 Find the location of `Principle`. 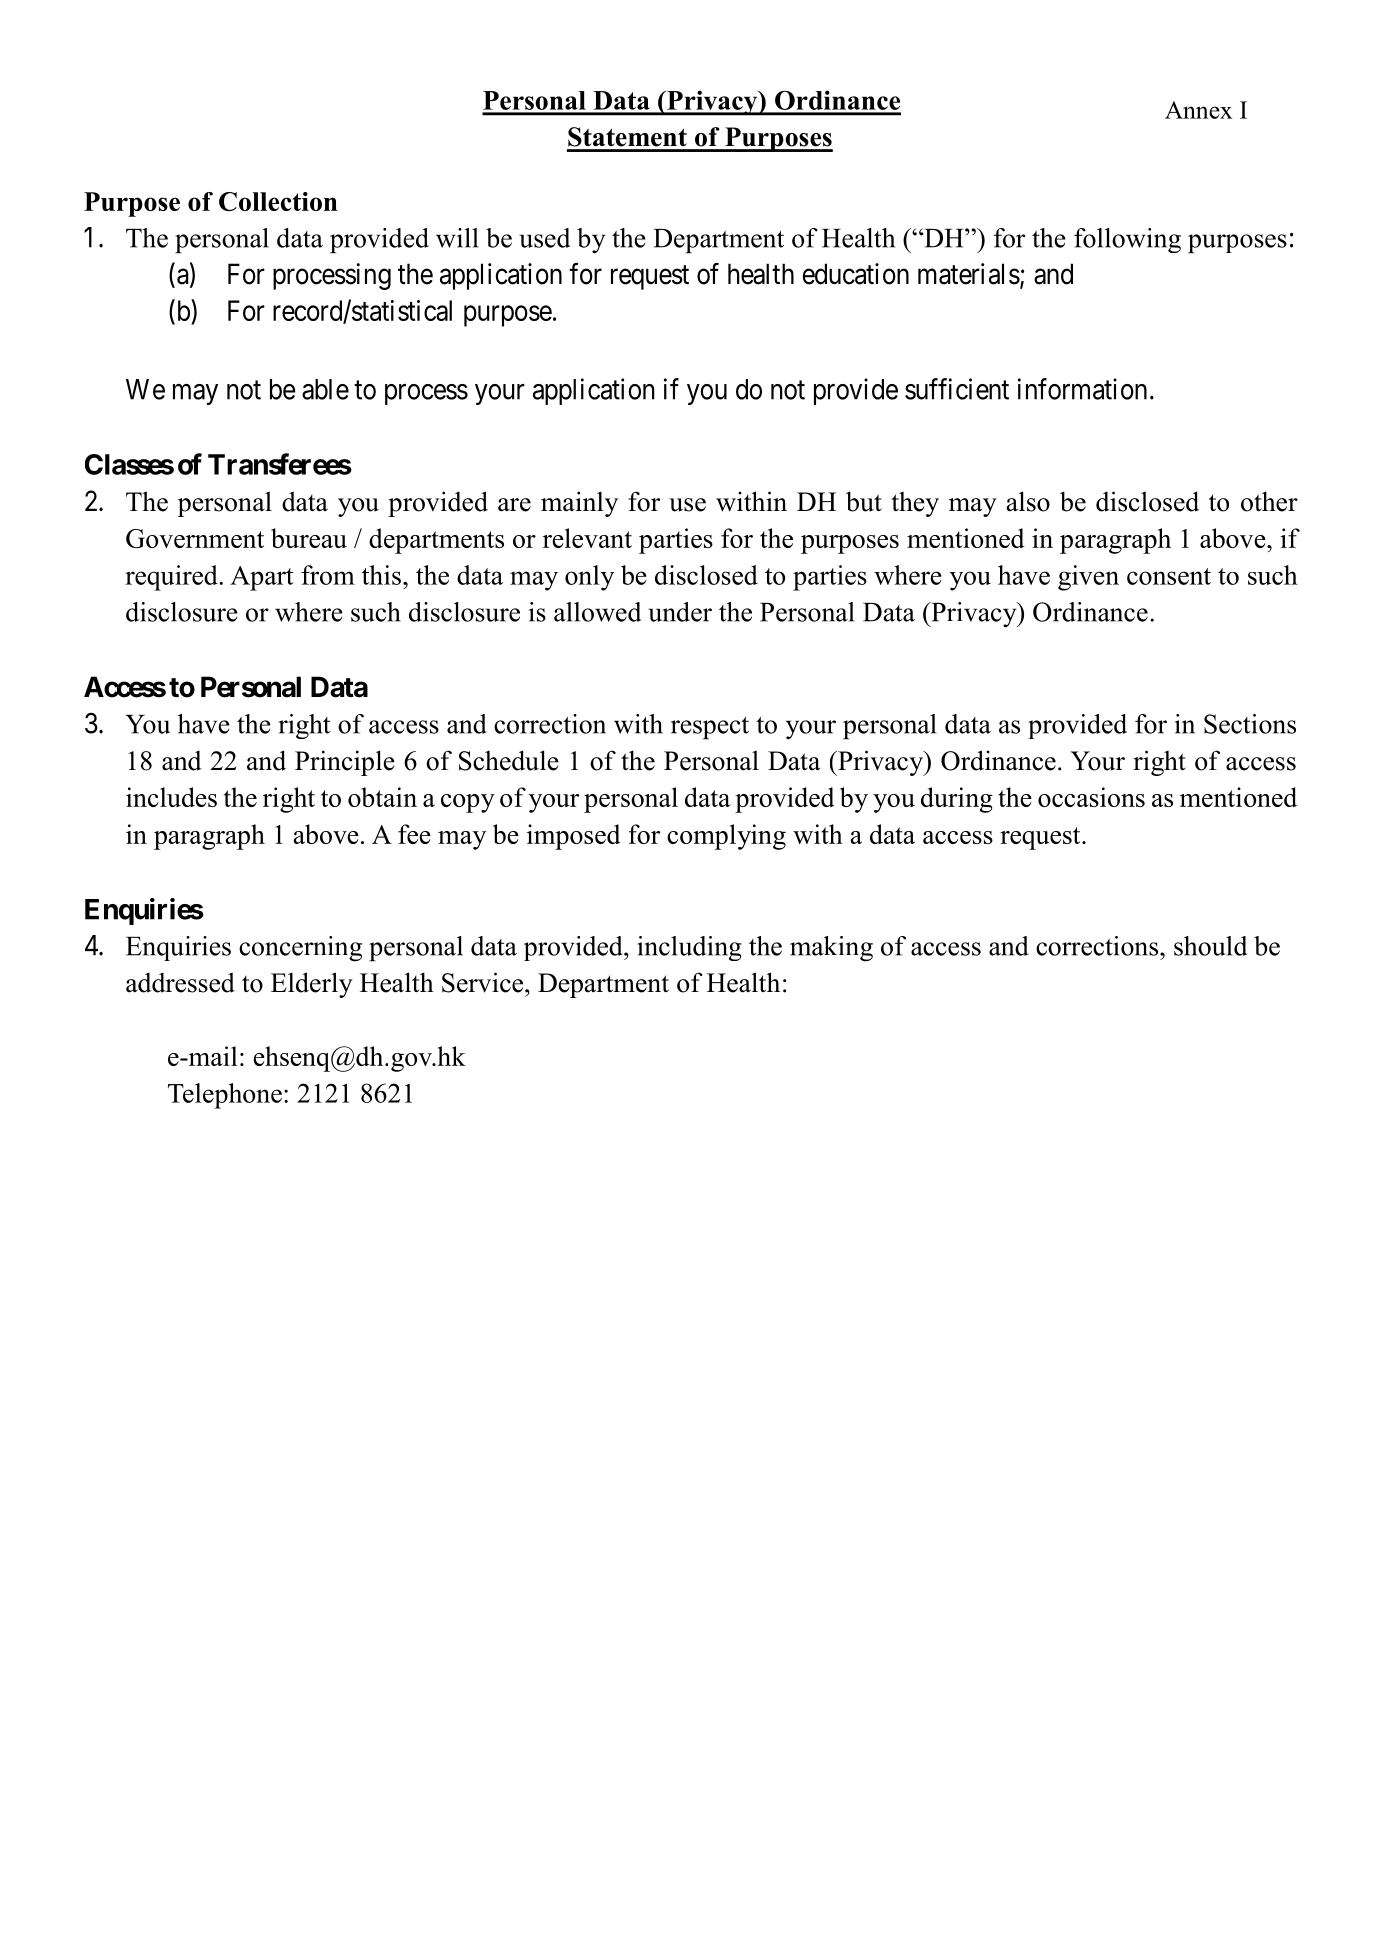

Principle is located at coordinates (345, 763).
